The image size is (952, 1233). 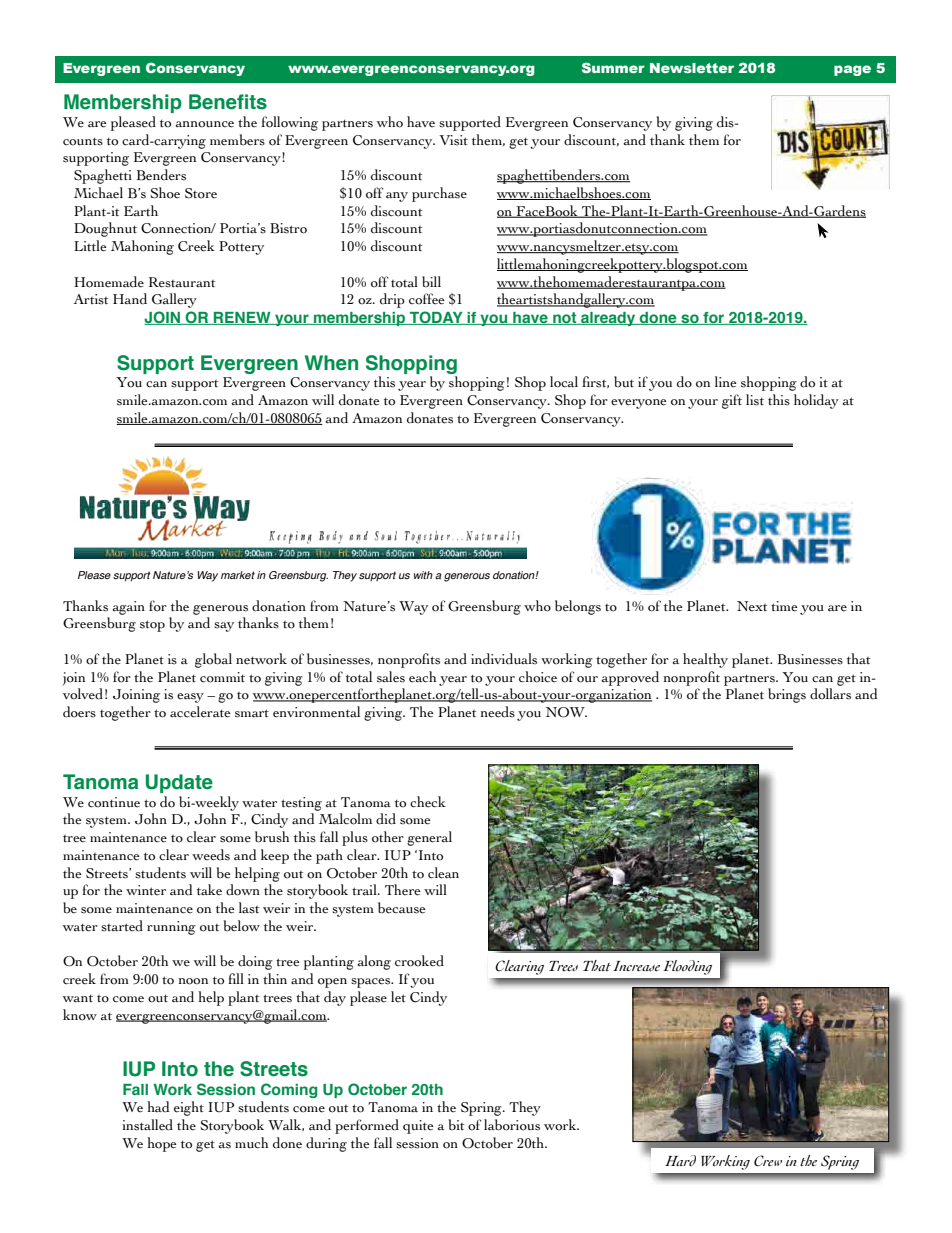 What do you see at coordinates (152, 626) in the document?
I see `stop` at bounding box center [152, 626].
